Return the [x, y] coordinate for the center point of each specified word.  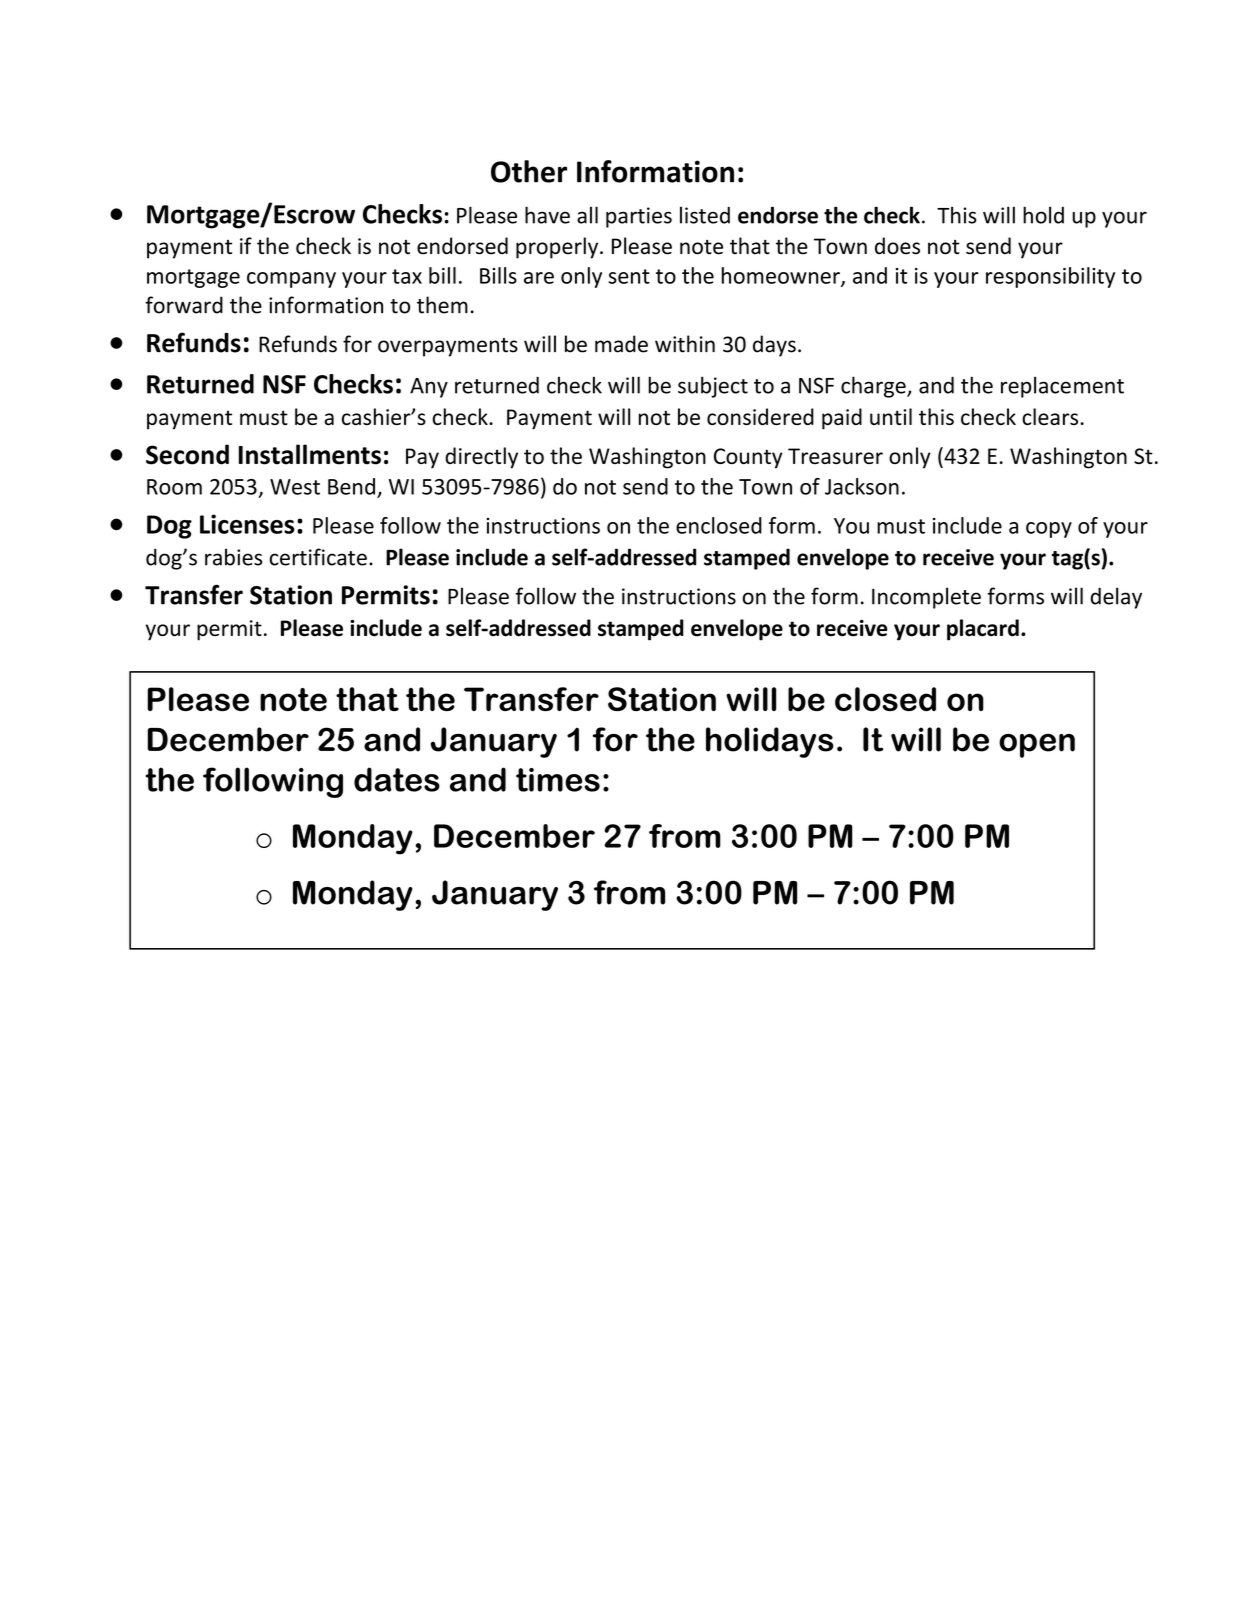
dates [397, 779]
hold [1043, 215]
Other [529, 171]
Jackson [862, 486]
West [295, 487]
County [748, 458]
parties [639, 217]
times [558, 780]
